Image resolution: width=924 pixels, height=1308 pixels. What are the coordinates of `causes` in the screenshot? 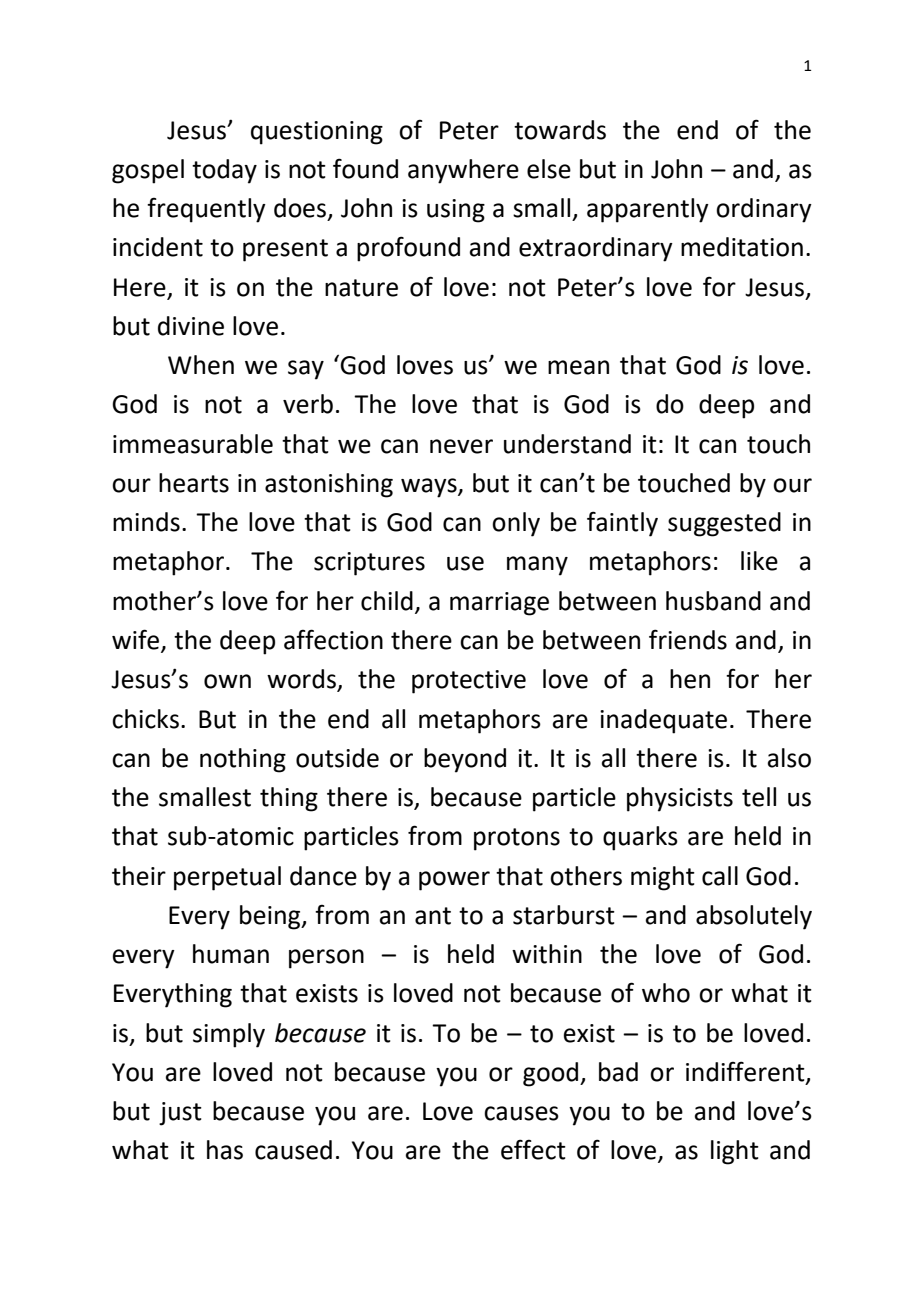 It's located at (521, 1113).
